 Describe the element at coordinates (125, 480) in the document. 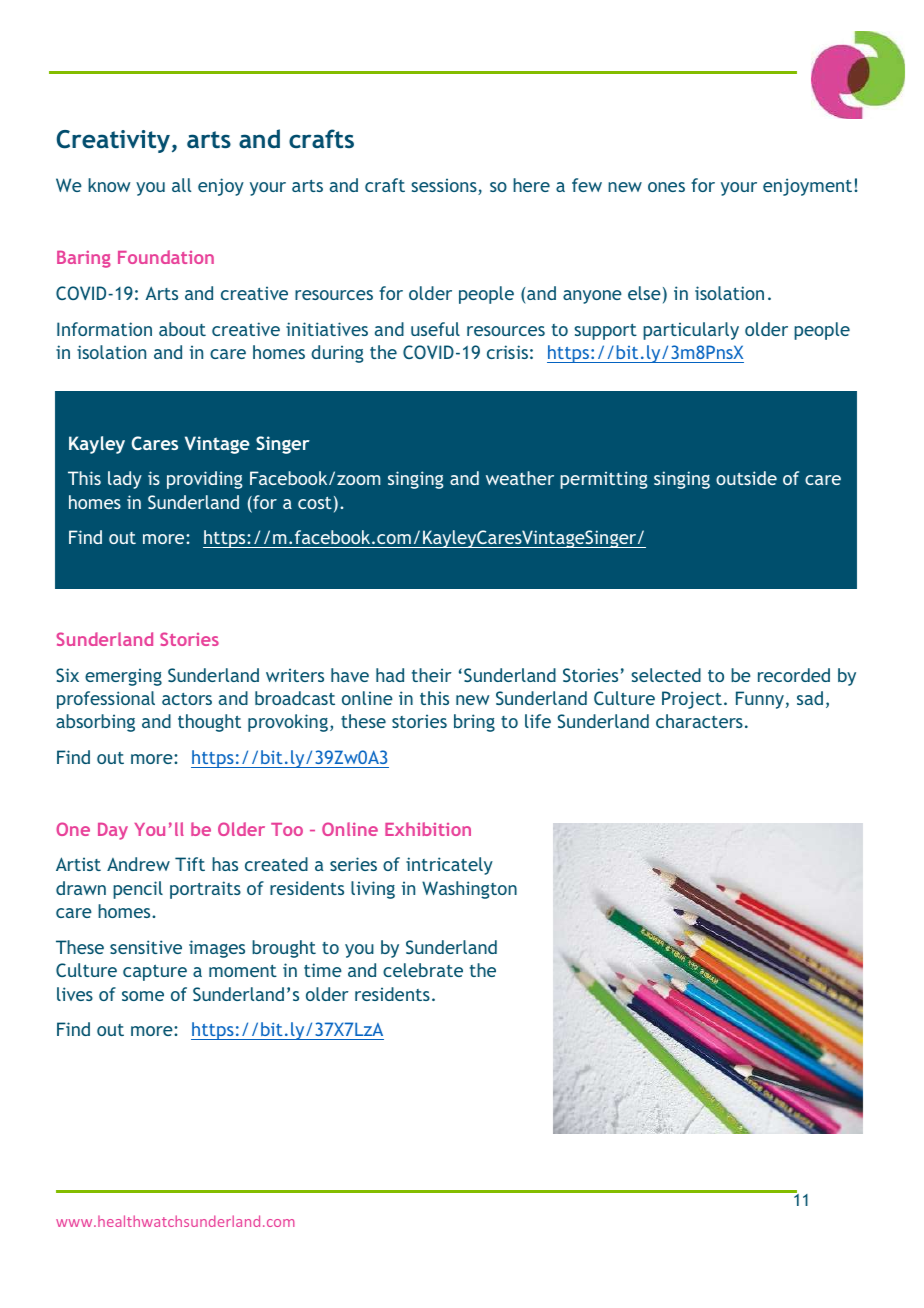

I see `lady` at that location.
